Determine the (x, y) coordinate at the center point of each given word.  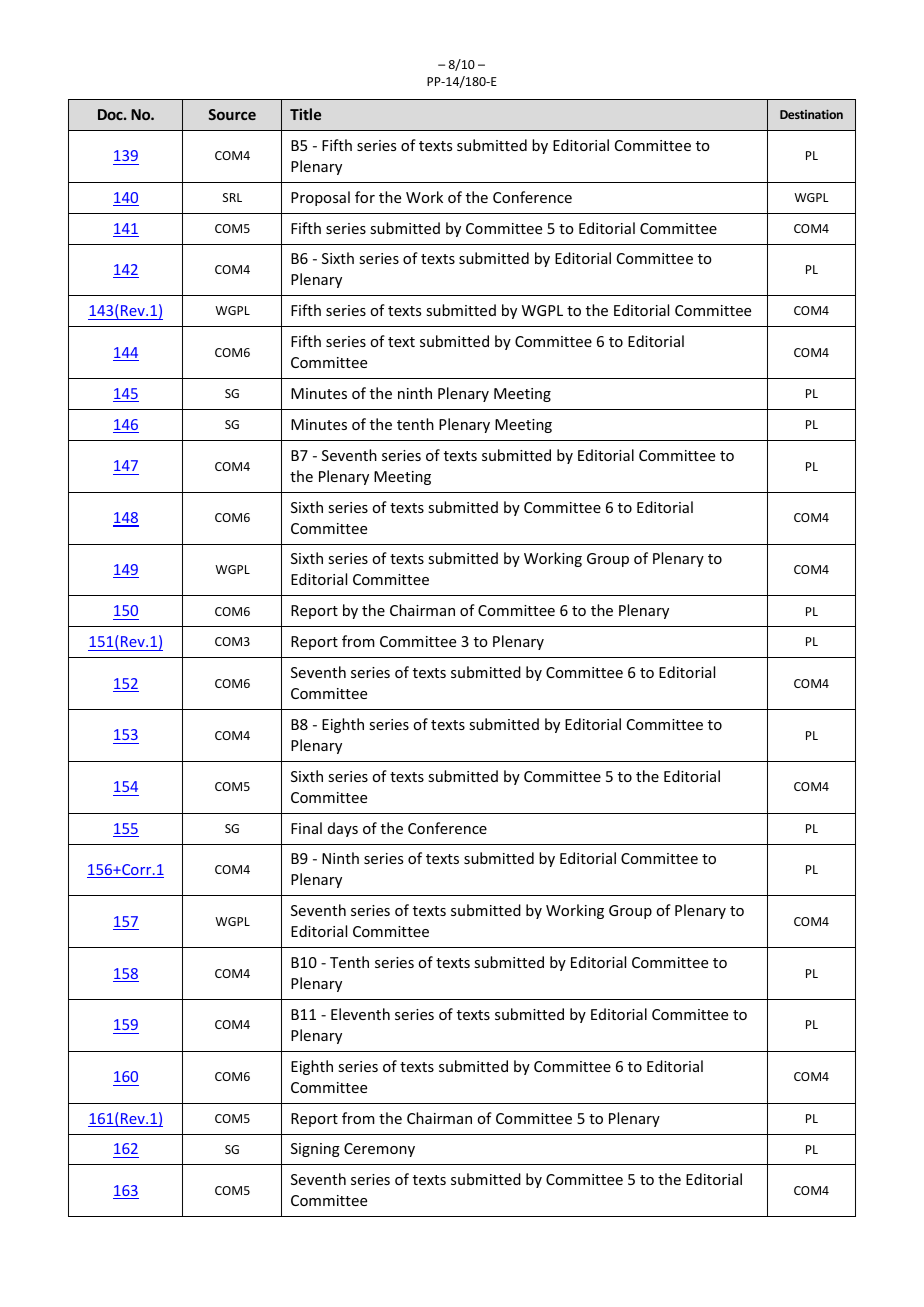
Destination (811, 114)
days (343, 829)
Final (306, 828)
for (365, 197)
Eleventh (360, 1014)
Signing (315, 1150)
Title (305, 114)
